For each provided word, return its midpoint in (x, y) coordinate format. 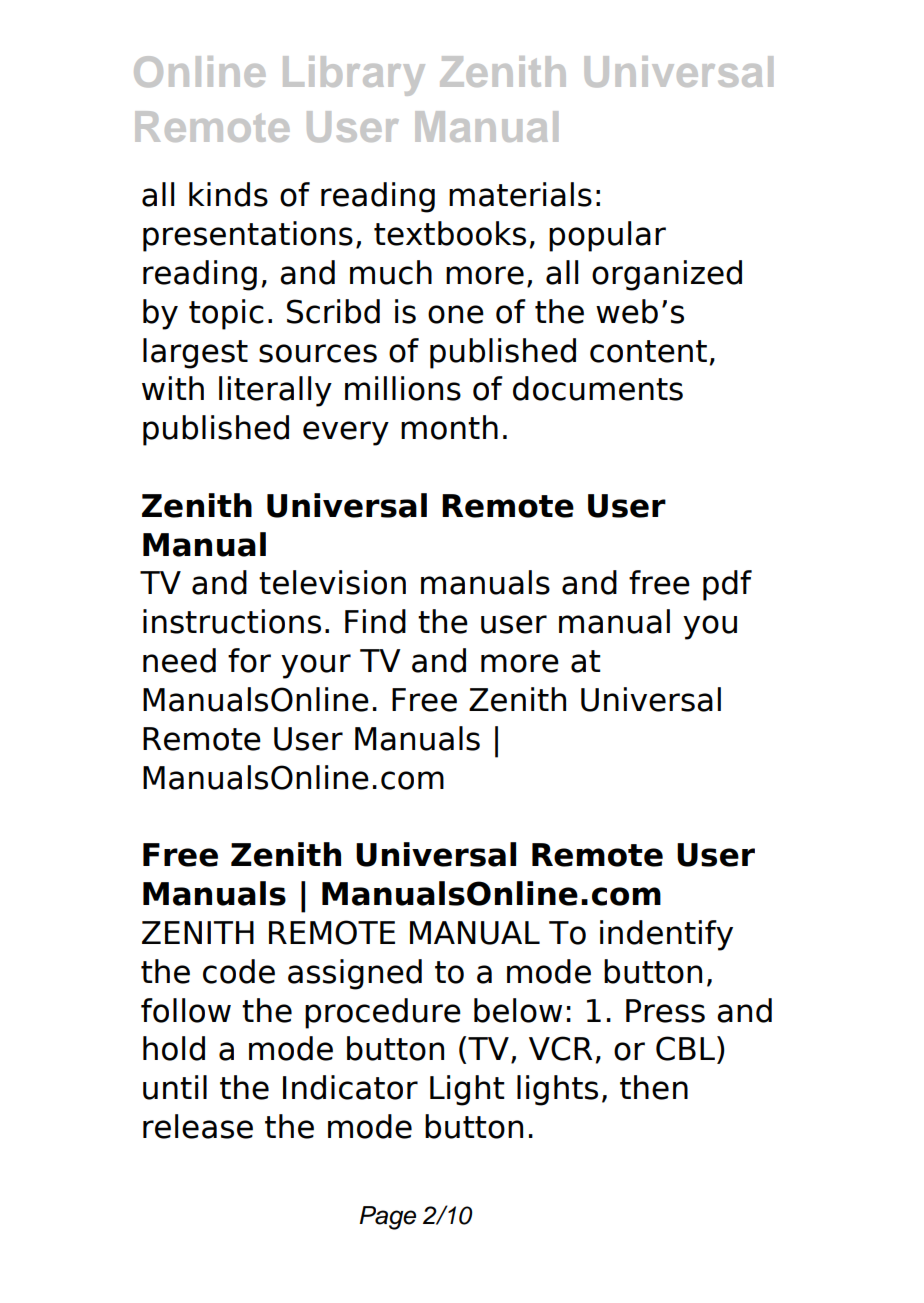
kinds (228, 194)
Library (354, 76)
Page (387, 1218)
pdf (727, 585)
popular (607, 236)
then (654, 1087)
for (249, 660)
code (239, 971)
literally (275, 391)
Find (375, 621)
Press (665, 1011)
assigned (355, 974)
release (198, 1126)
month (449, 427)
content (648, 351)
